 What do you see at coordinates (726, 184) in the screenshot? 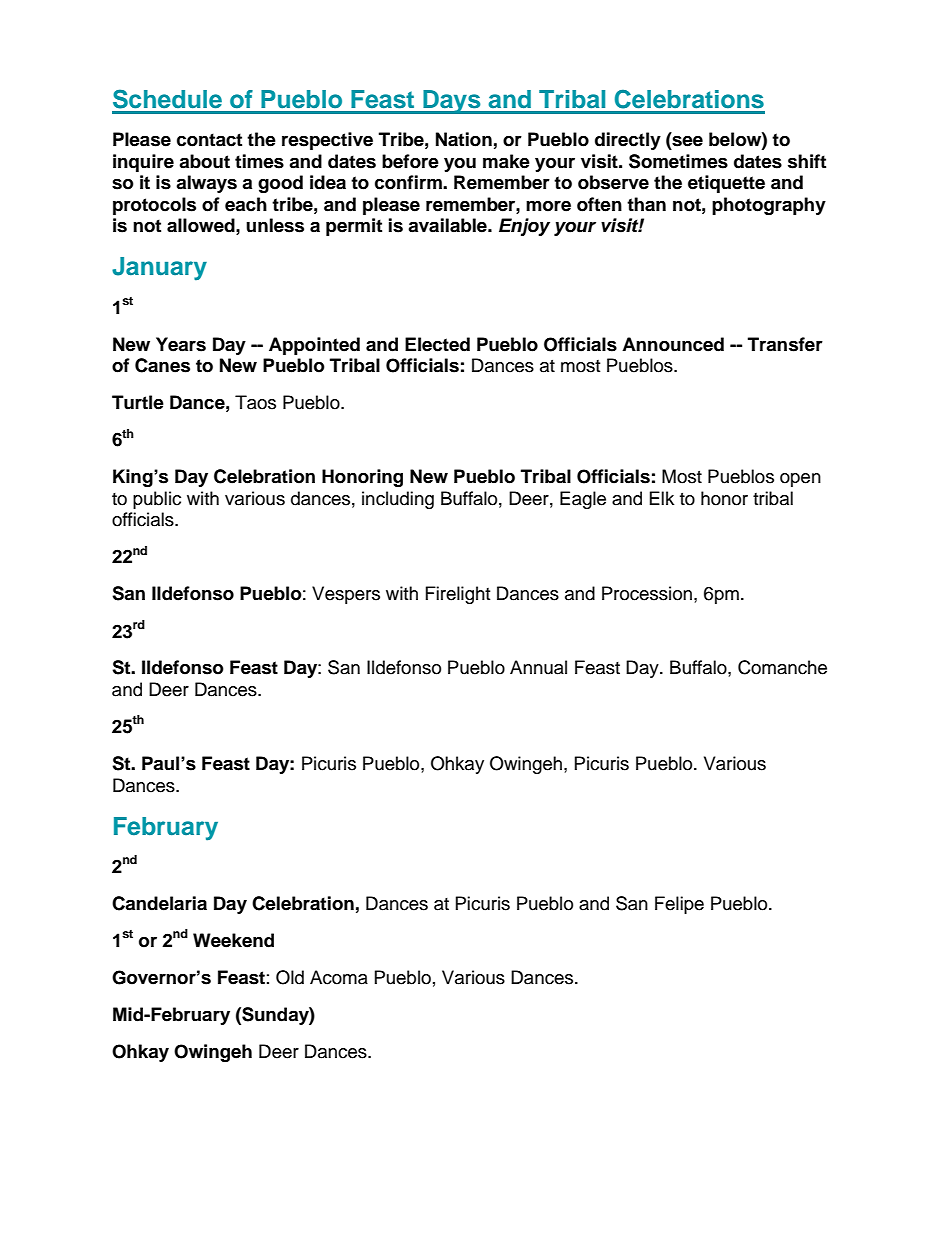
I see `etiquette` at bounding box center [726, 184].
